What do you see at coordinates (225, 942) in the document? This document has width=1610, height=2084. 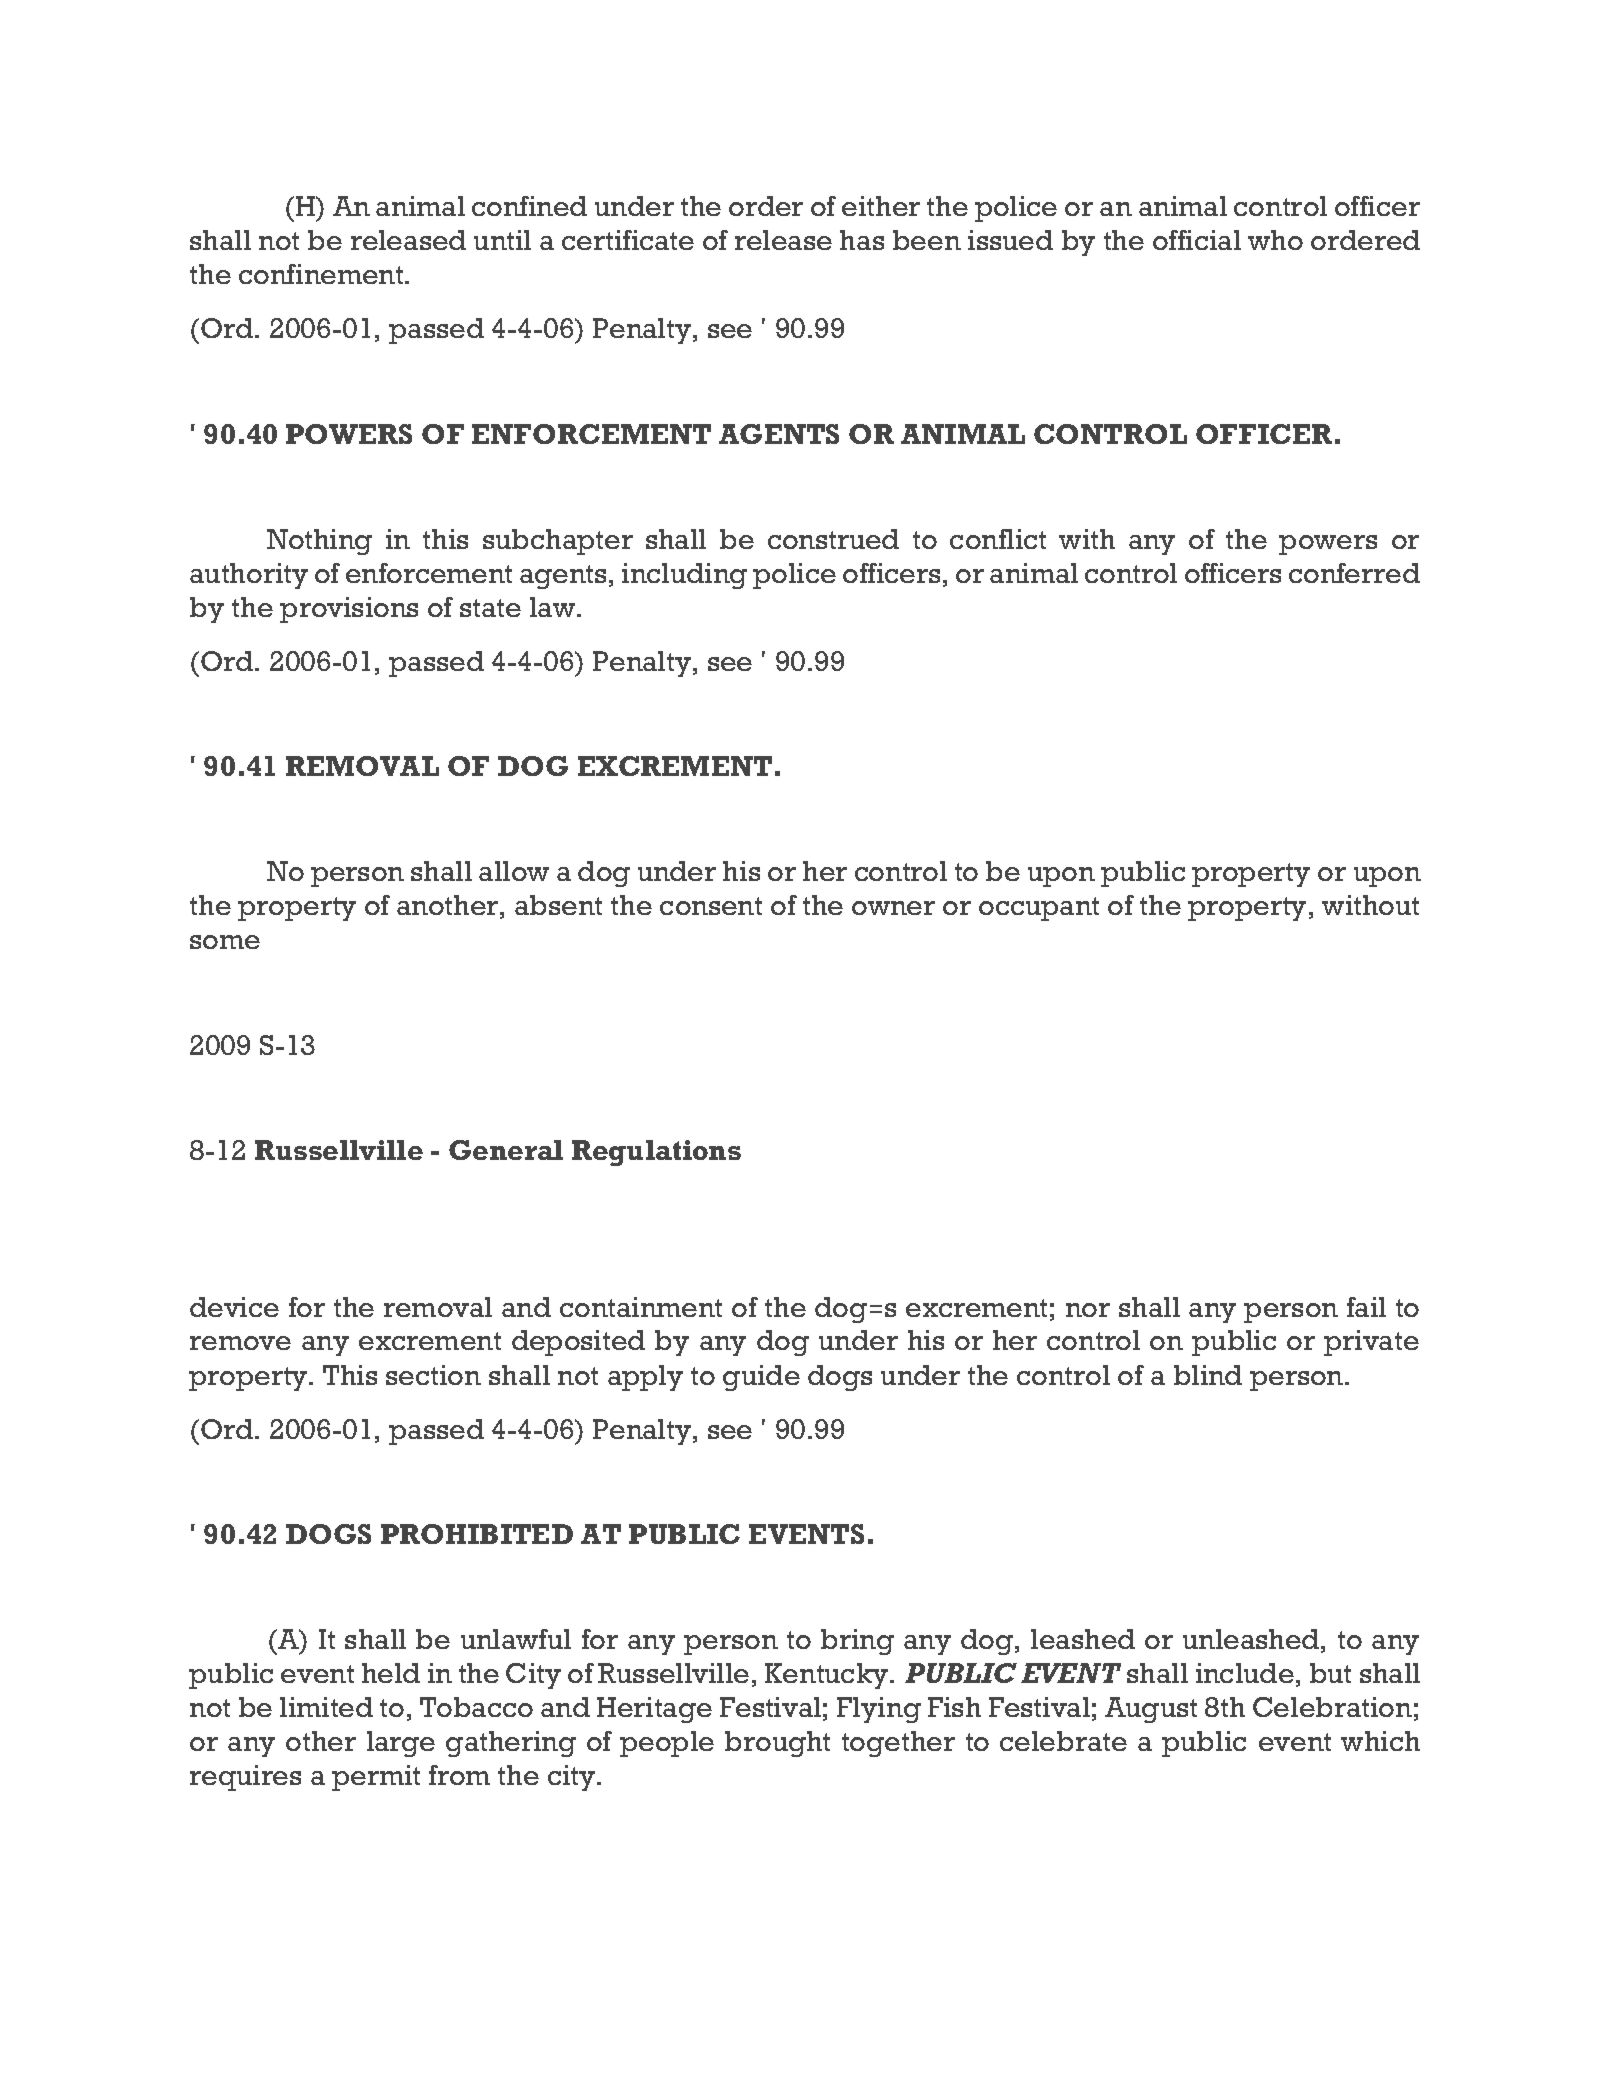 I see `some` at bounding box center [225, 942].
